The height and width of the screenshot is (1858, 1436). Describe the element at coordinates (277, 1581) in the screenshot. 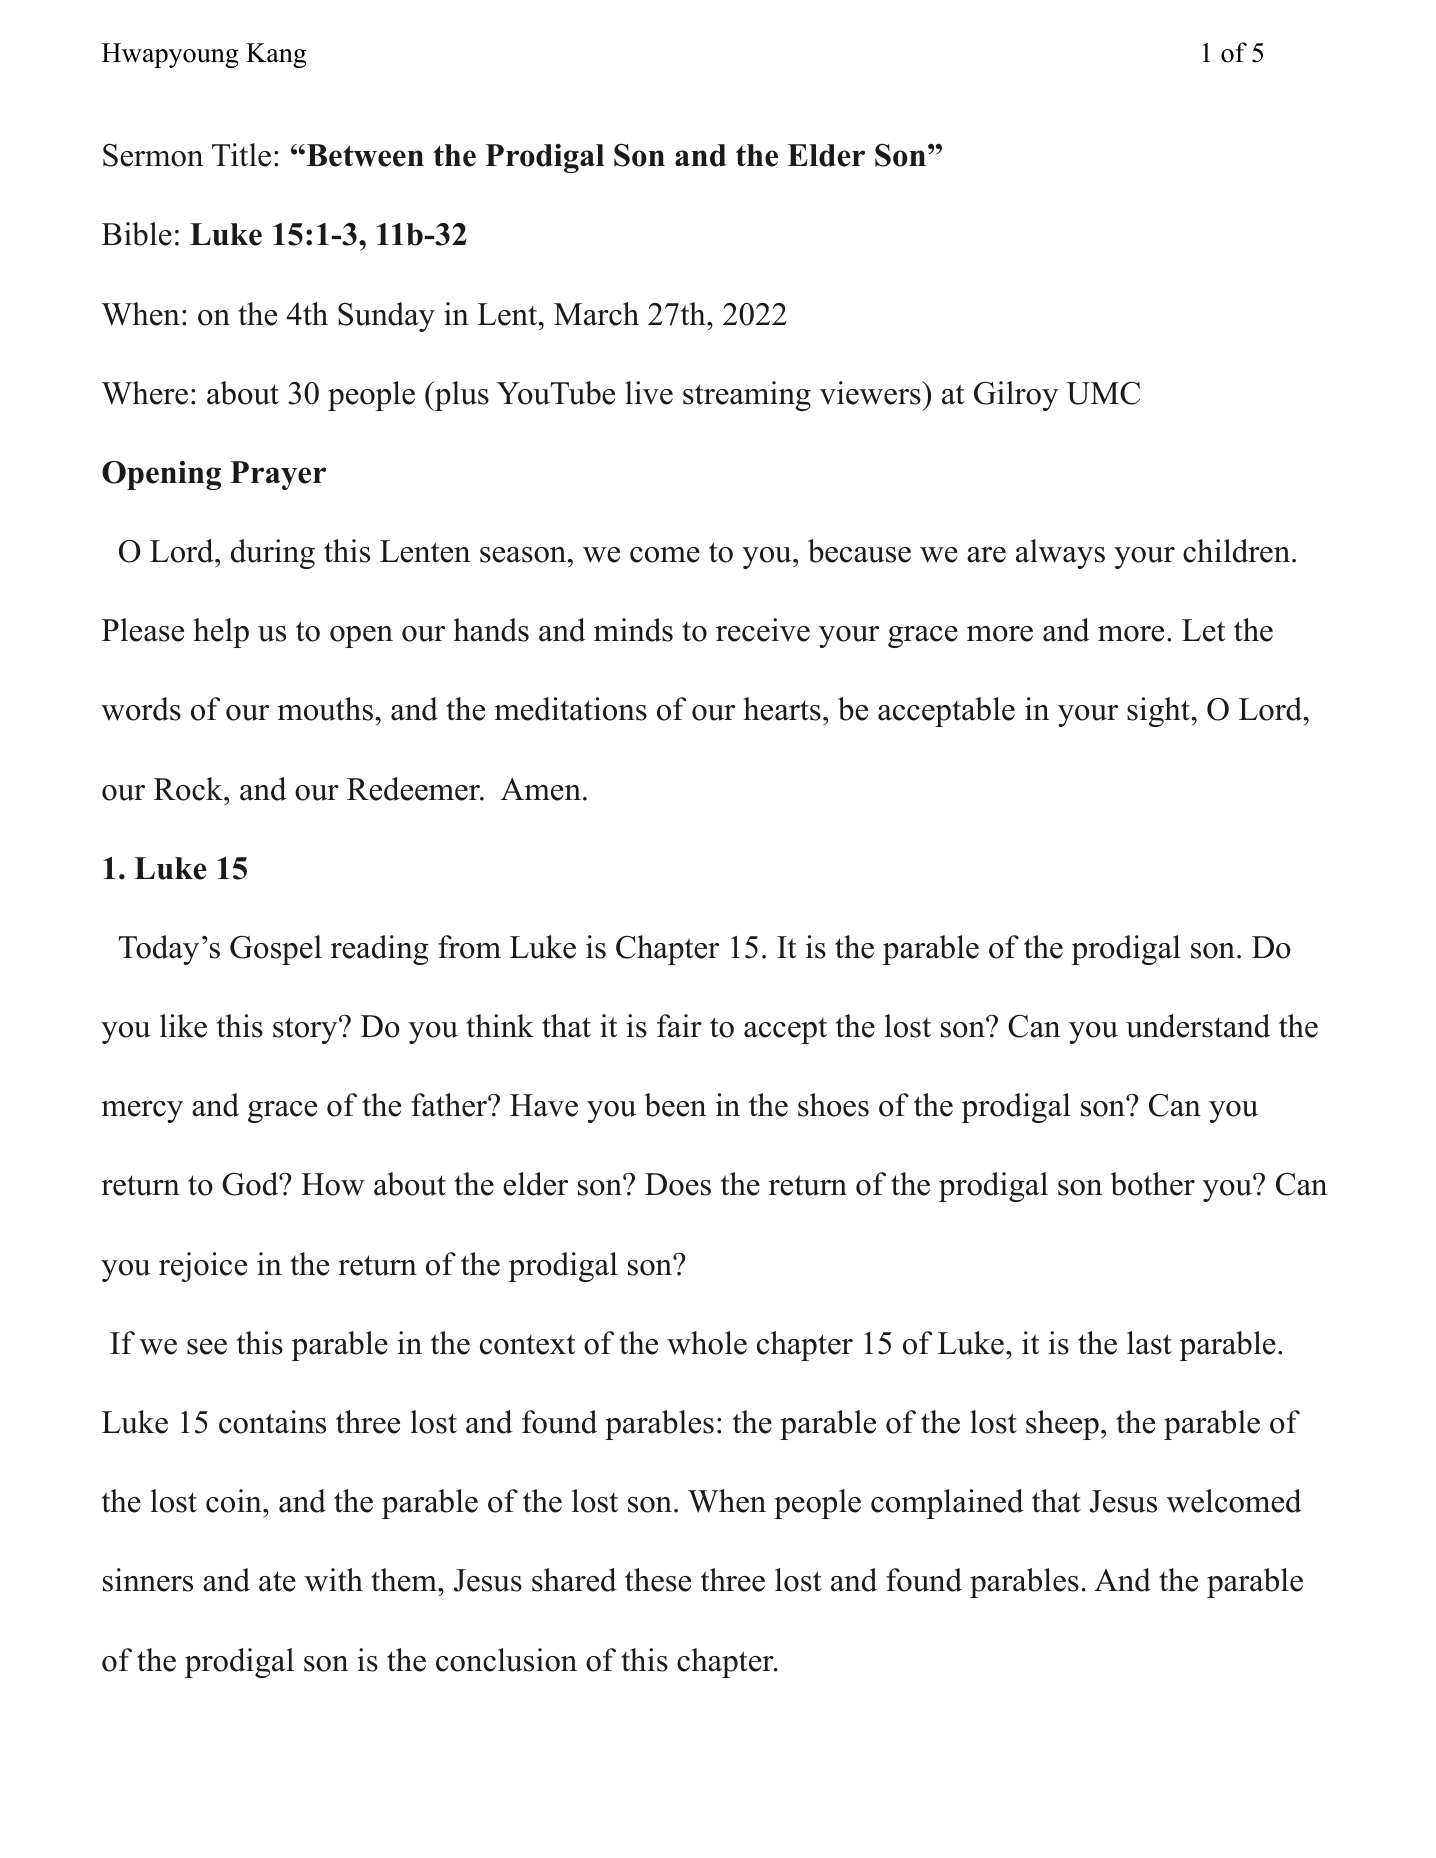

I see `ate` at that location.
